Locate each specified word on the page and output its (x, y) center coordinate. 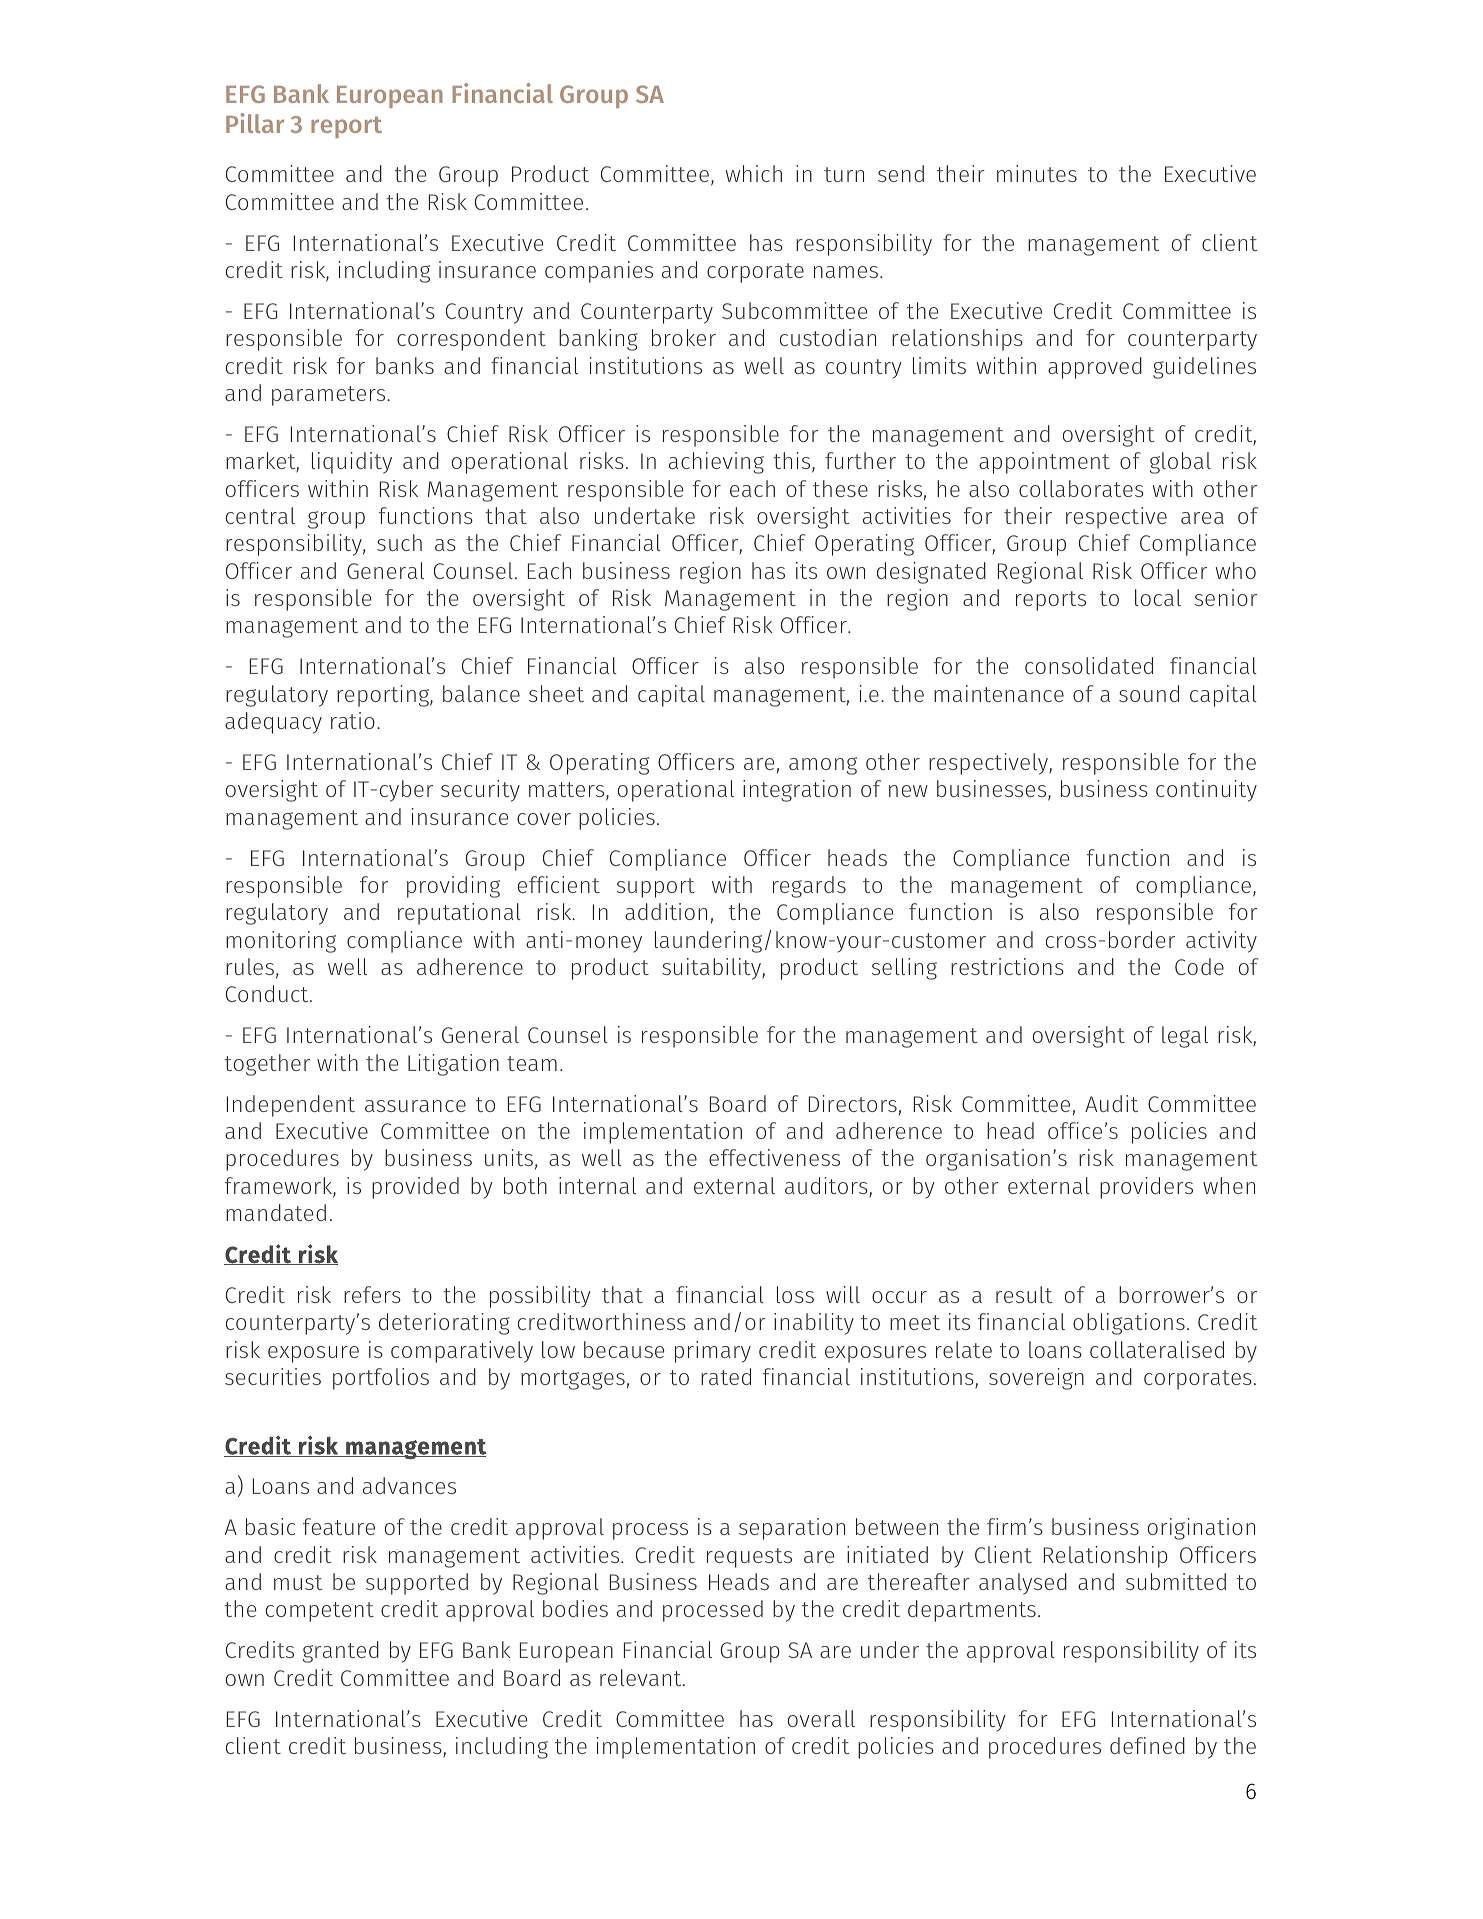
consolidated (1089, 665)
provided (415, 1188)
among (823, 766)
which (753, 173)
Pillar (255, 123)
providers (1146, 1188)
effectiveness (774, 1157)
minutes (1037, 173)
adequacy (273, 723)
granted (341, 1652)
